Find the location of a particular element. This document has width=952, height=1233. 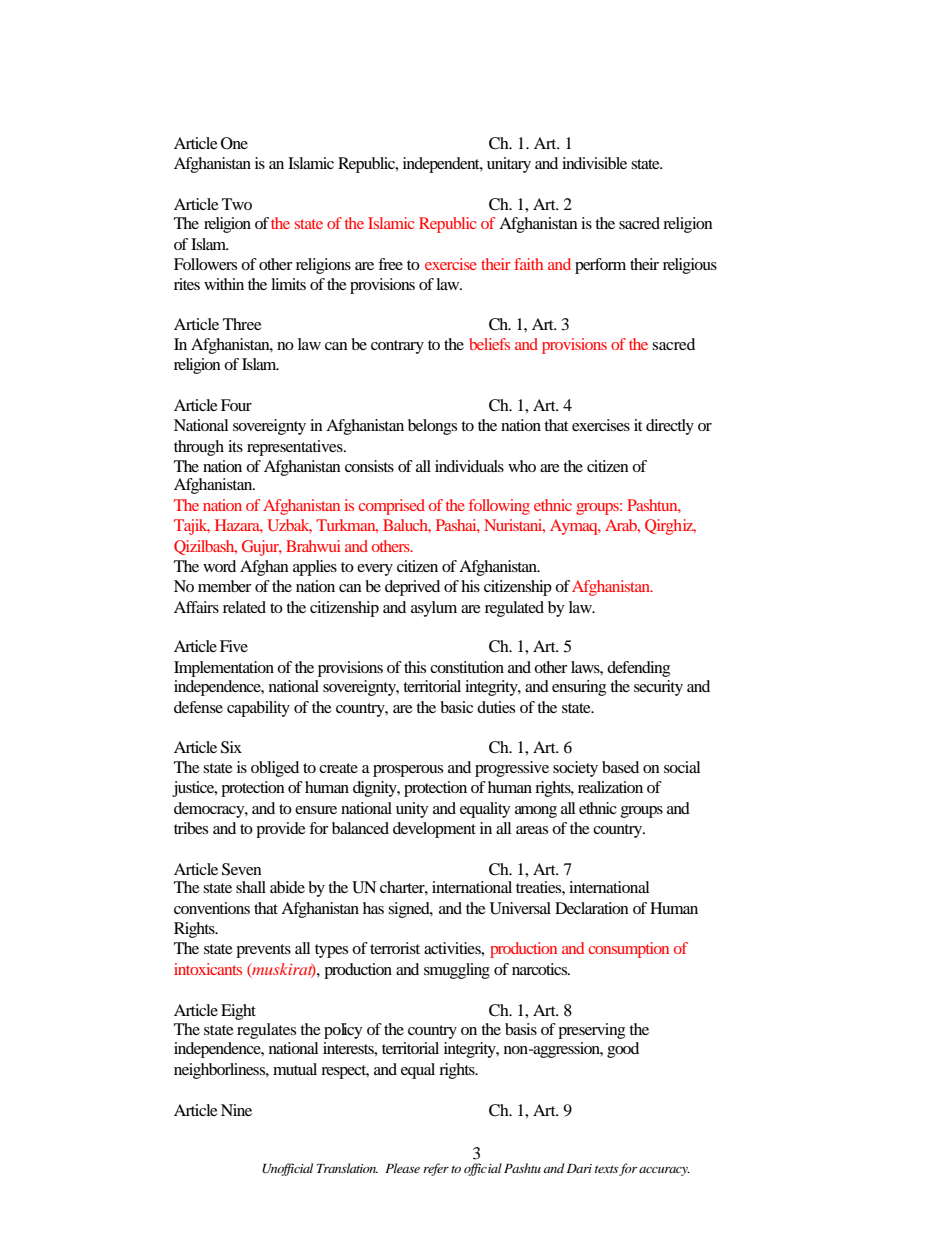

Declaration is located at coordinates (592, 908).
